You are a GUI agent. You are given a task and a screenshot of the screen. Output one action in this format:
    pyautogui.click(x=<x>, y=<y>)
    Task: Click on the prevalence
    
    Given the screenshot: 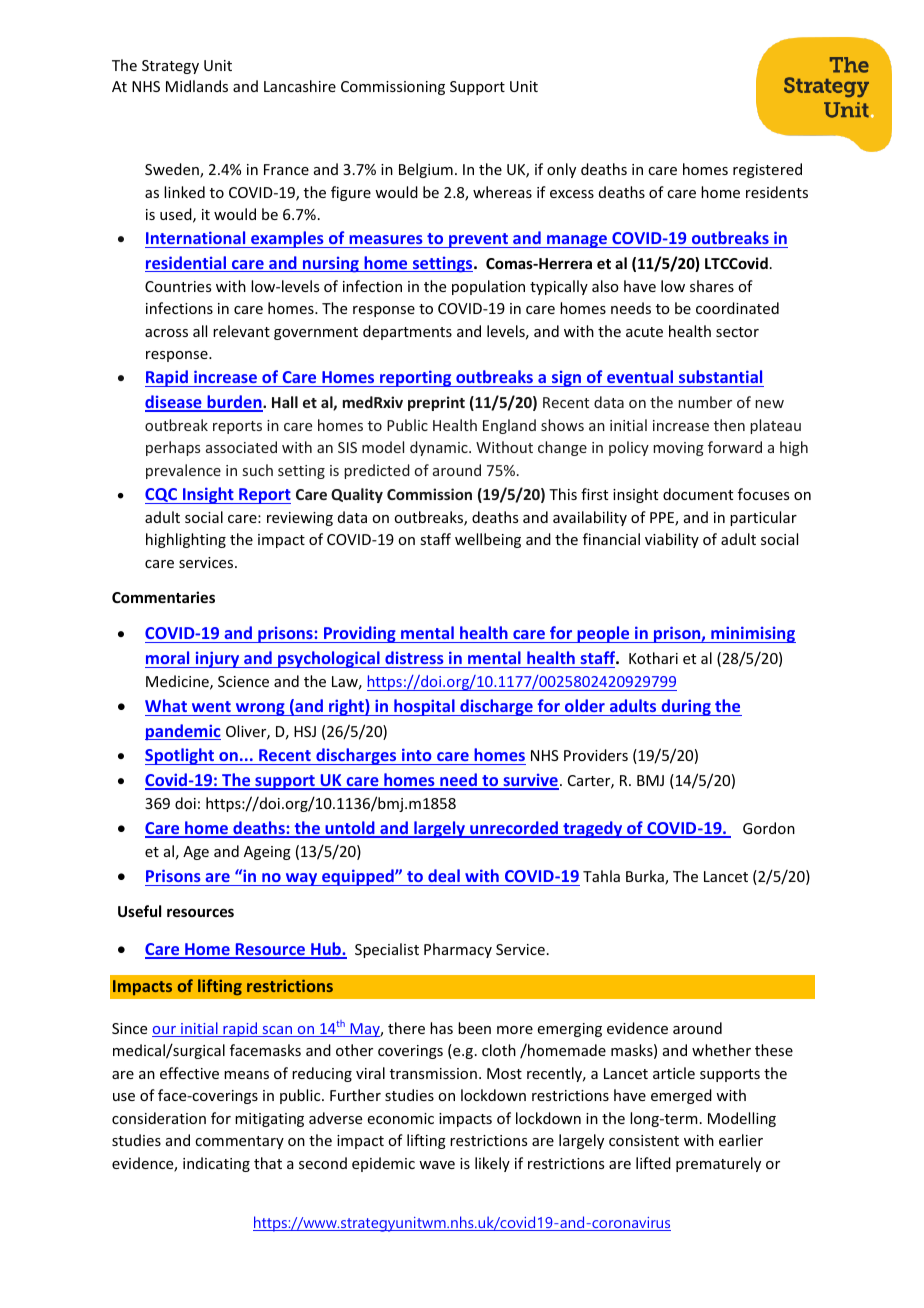 What is the action you would take?
    pyautogui.click(x=183, y=471)
